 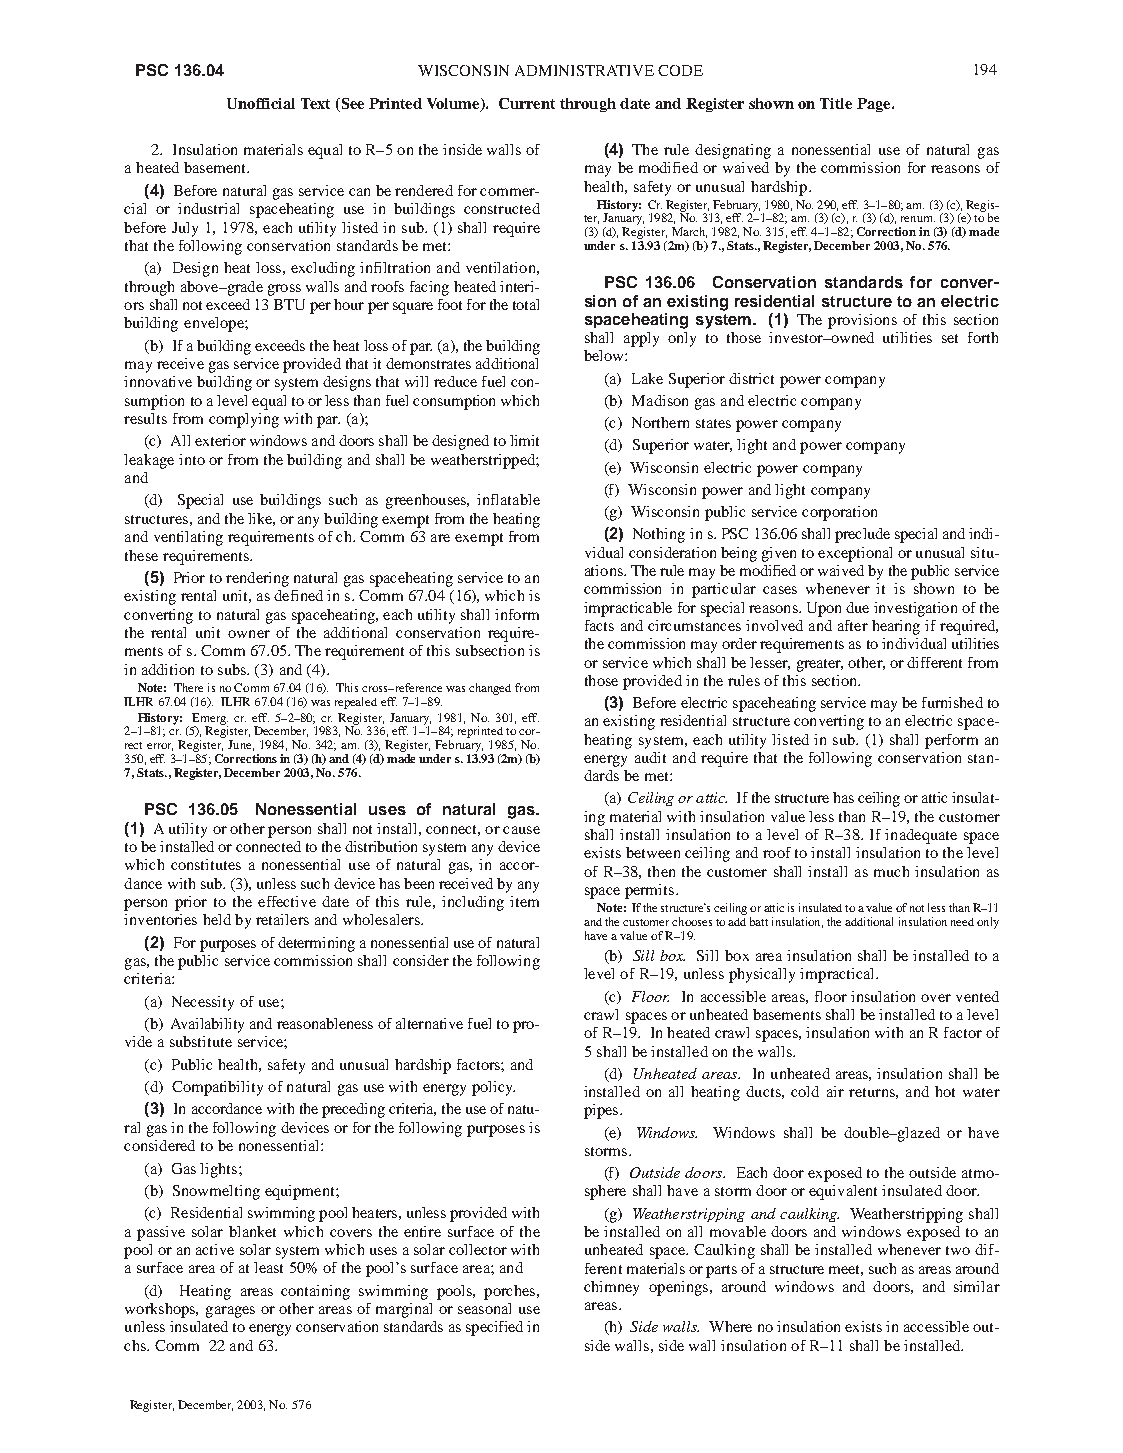 What do you see at coordinates (210, 720) in the image?
I see `Emerg` at bounding box center [210, 720].
